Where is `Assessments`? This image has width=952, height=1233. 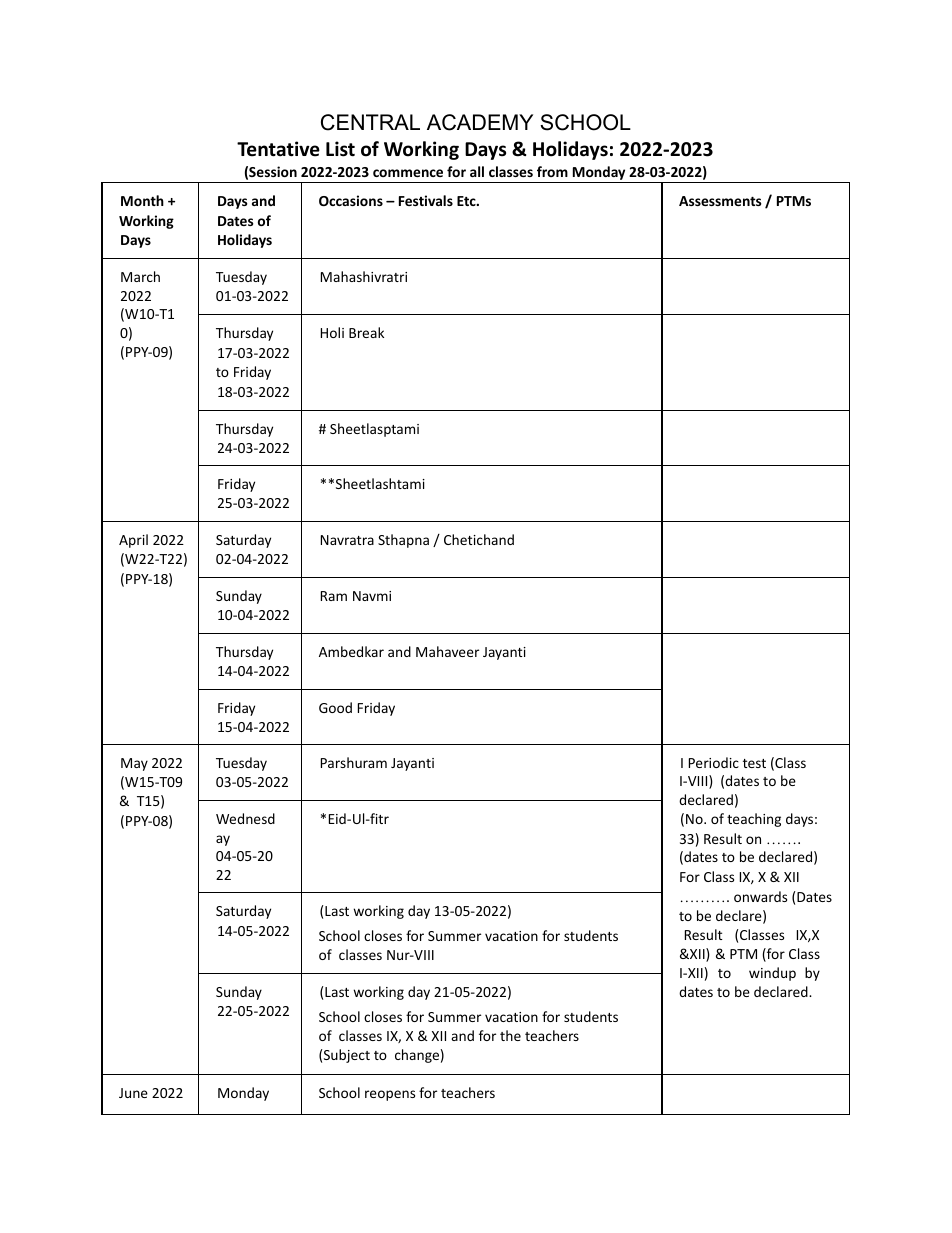 Assessments is located at coordinates (720, 201).
